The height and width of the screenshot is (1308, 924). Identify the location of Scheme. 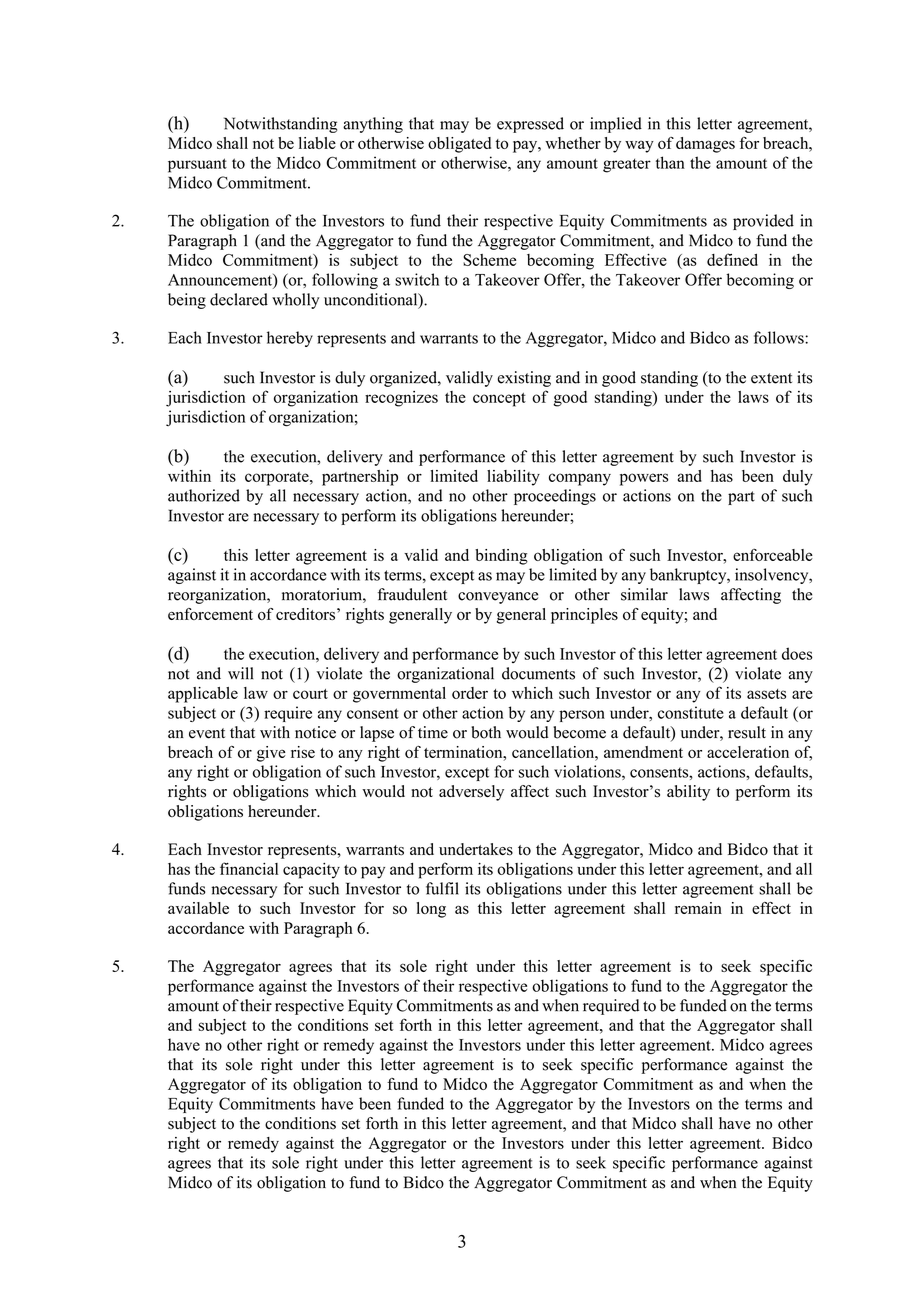
(489, 260).
